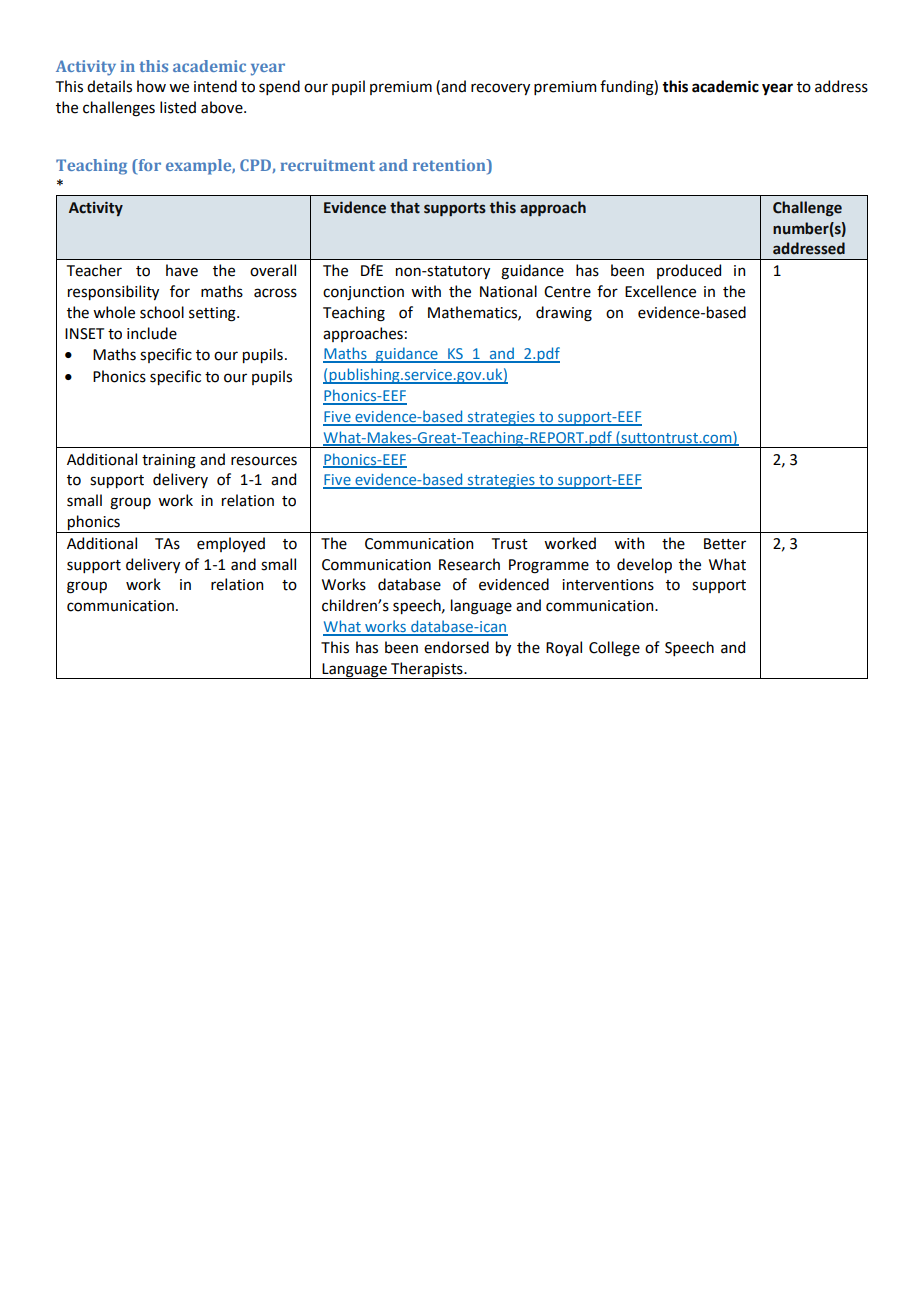 This screenshot has height=1307, width=924. What do you see at coordinates (725, 544) in the screenshot?
I see `Better` at bounding box center [725, 544].
